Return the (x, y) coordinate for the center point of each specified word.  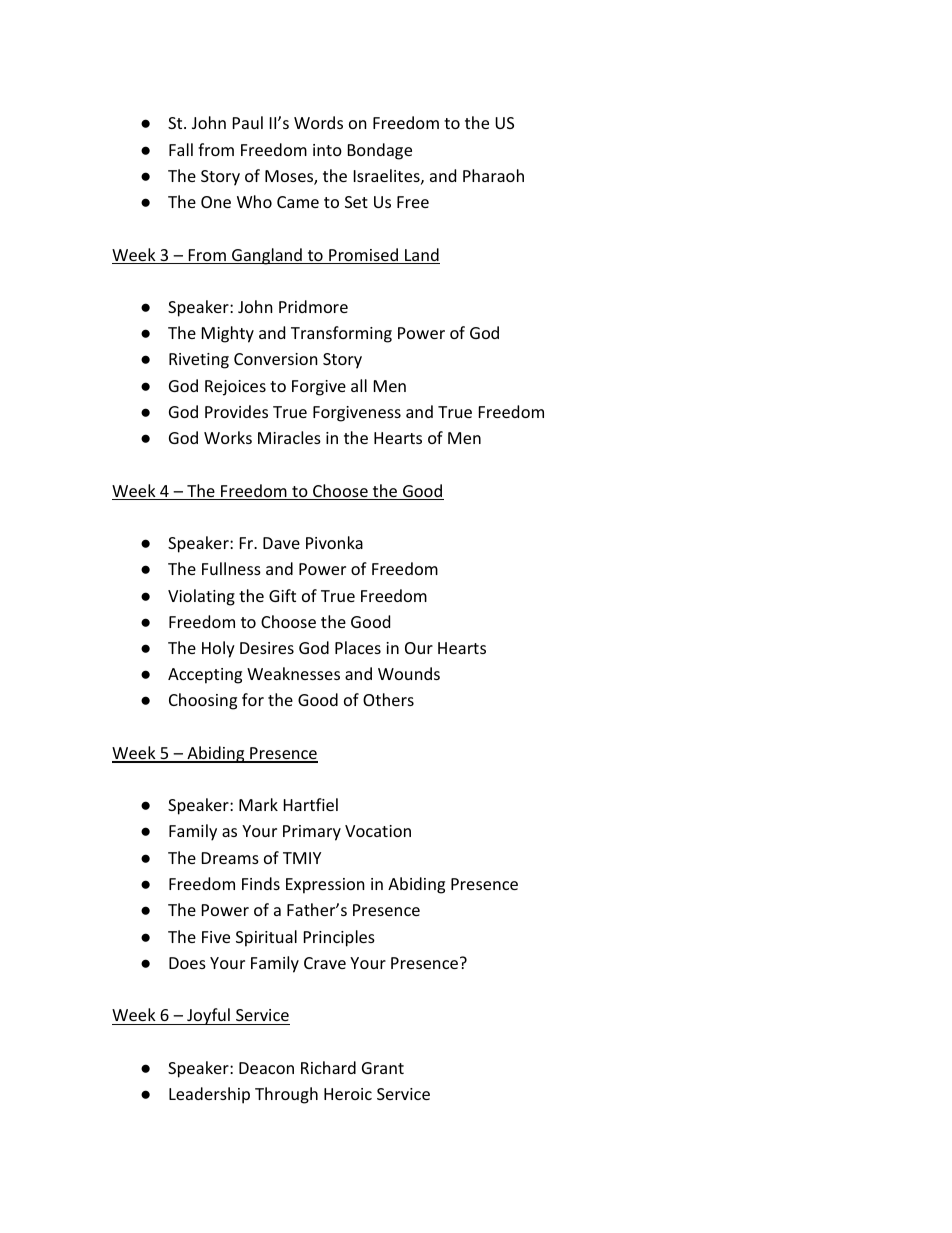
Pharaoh (493, 175)
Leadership (209, 1095)
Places (358, 647)
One (216, 202)
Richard (328, 1067)
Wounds (409, 673)
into (327, 150)
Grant (383, 1068)
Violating (201, 597)
